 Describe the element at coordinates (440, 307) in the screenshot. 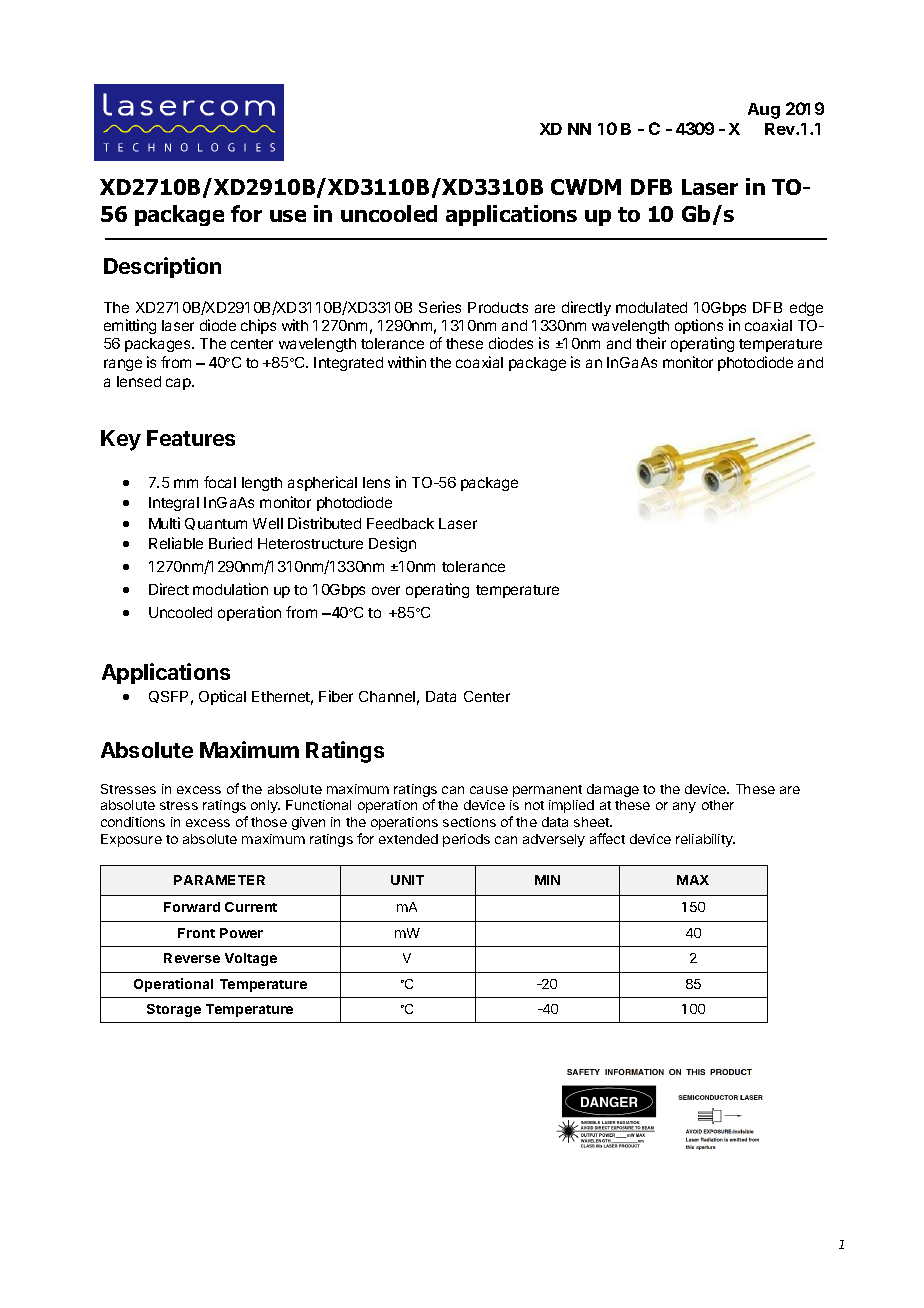

I see `Series` at that location.
